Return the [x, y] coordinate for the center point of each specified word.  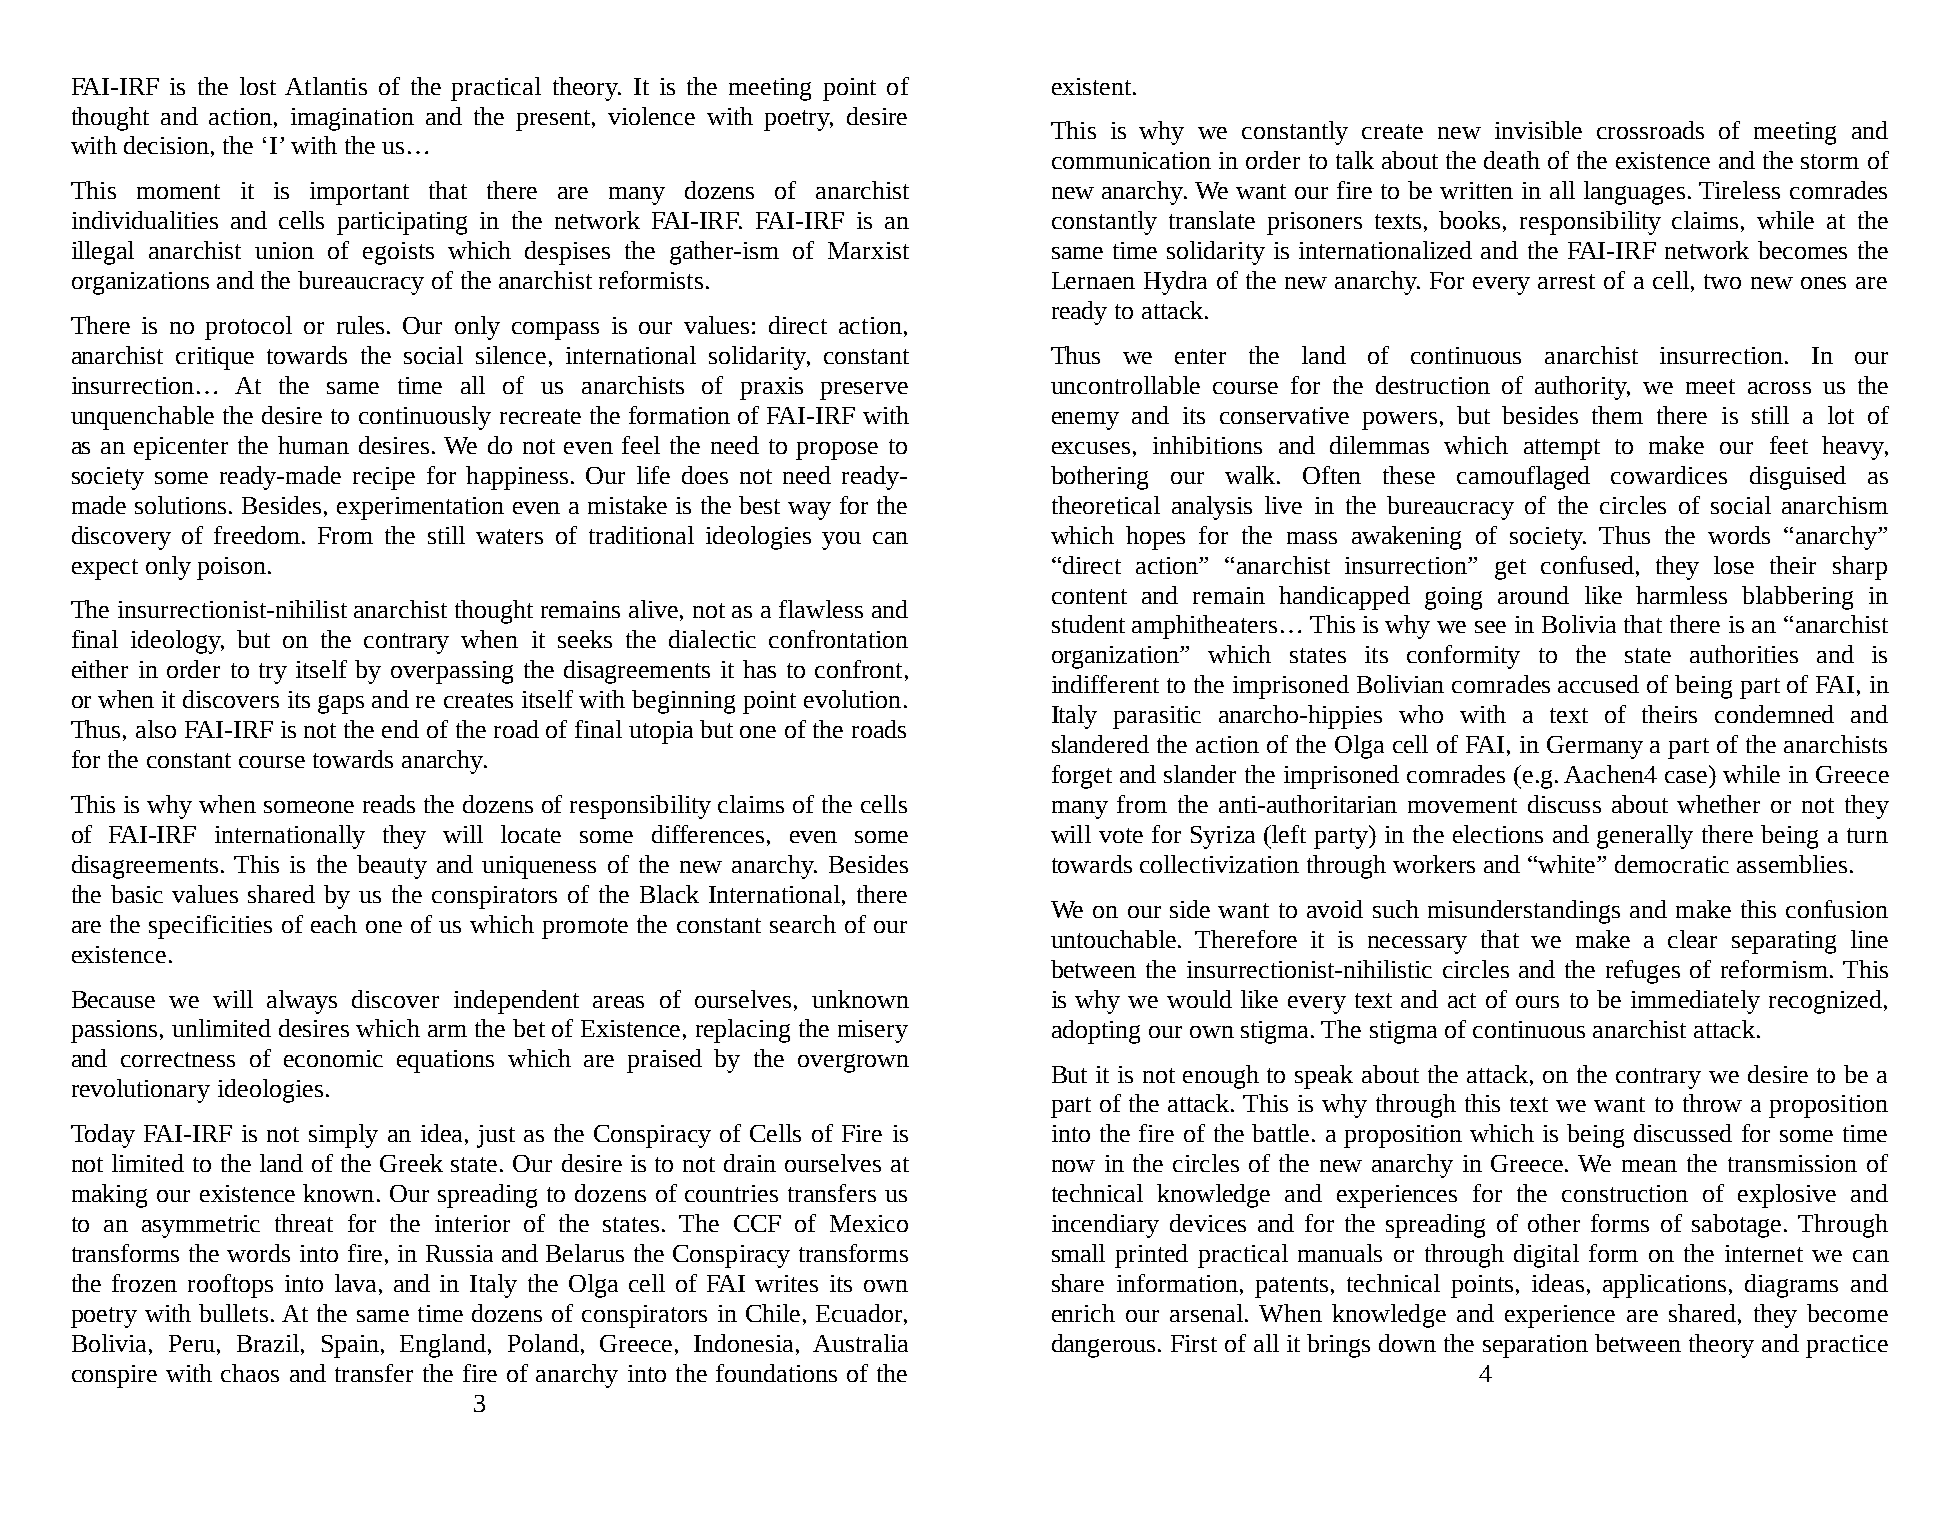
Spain [350, 1346]
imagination [352, 119]
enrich [1083, 1313]
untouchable [1115, 939]
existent [1093, 86]
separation [1535, 1346]
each [334, 924]
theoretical [1106, 505]
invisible [1538, 130]
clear [1692, 939]
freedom [258, 535]
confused [1587, 565]
